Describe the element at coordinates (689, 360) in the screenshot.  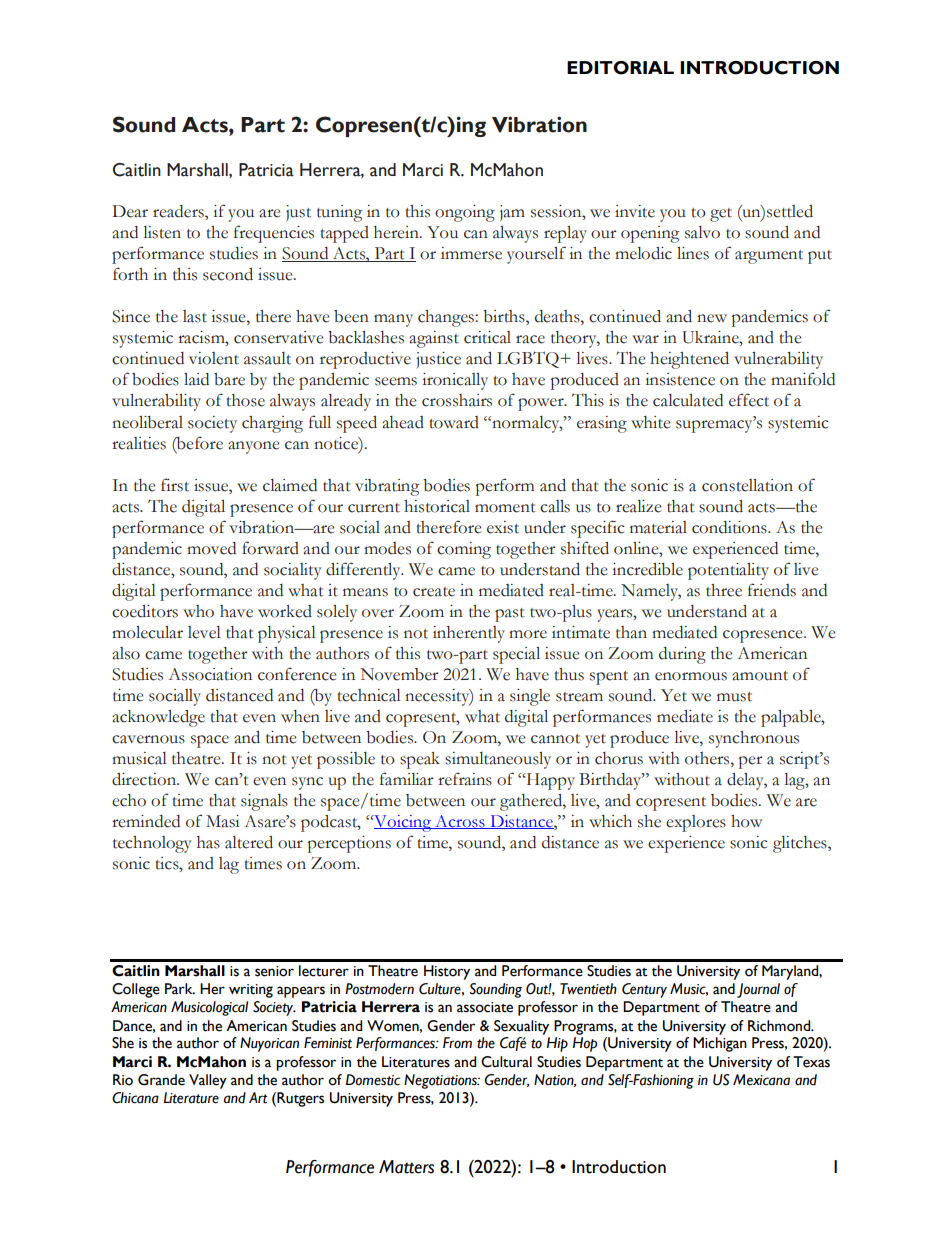
I see `heightened` at that location.
